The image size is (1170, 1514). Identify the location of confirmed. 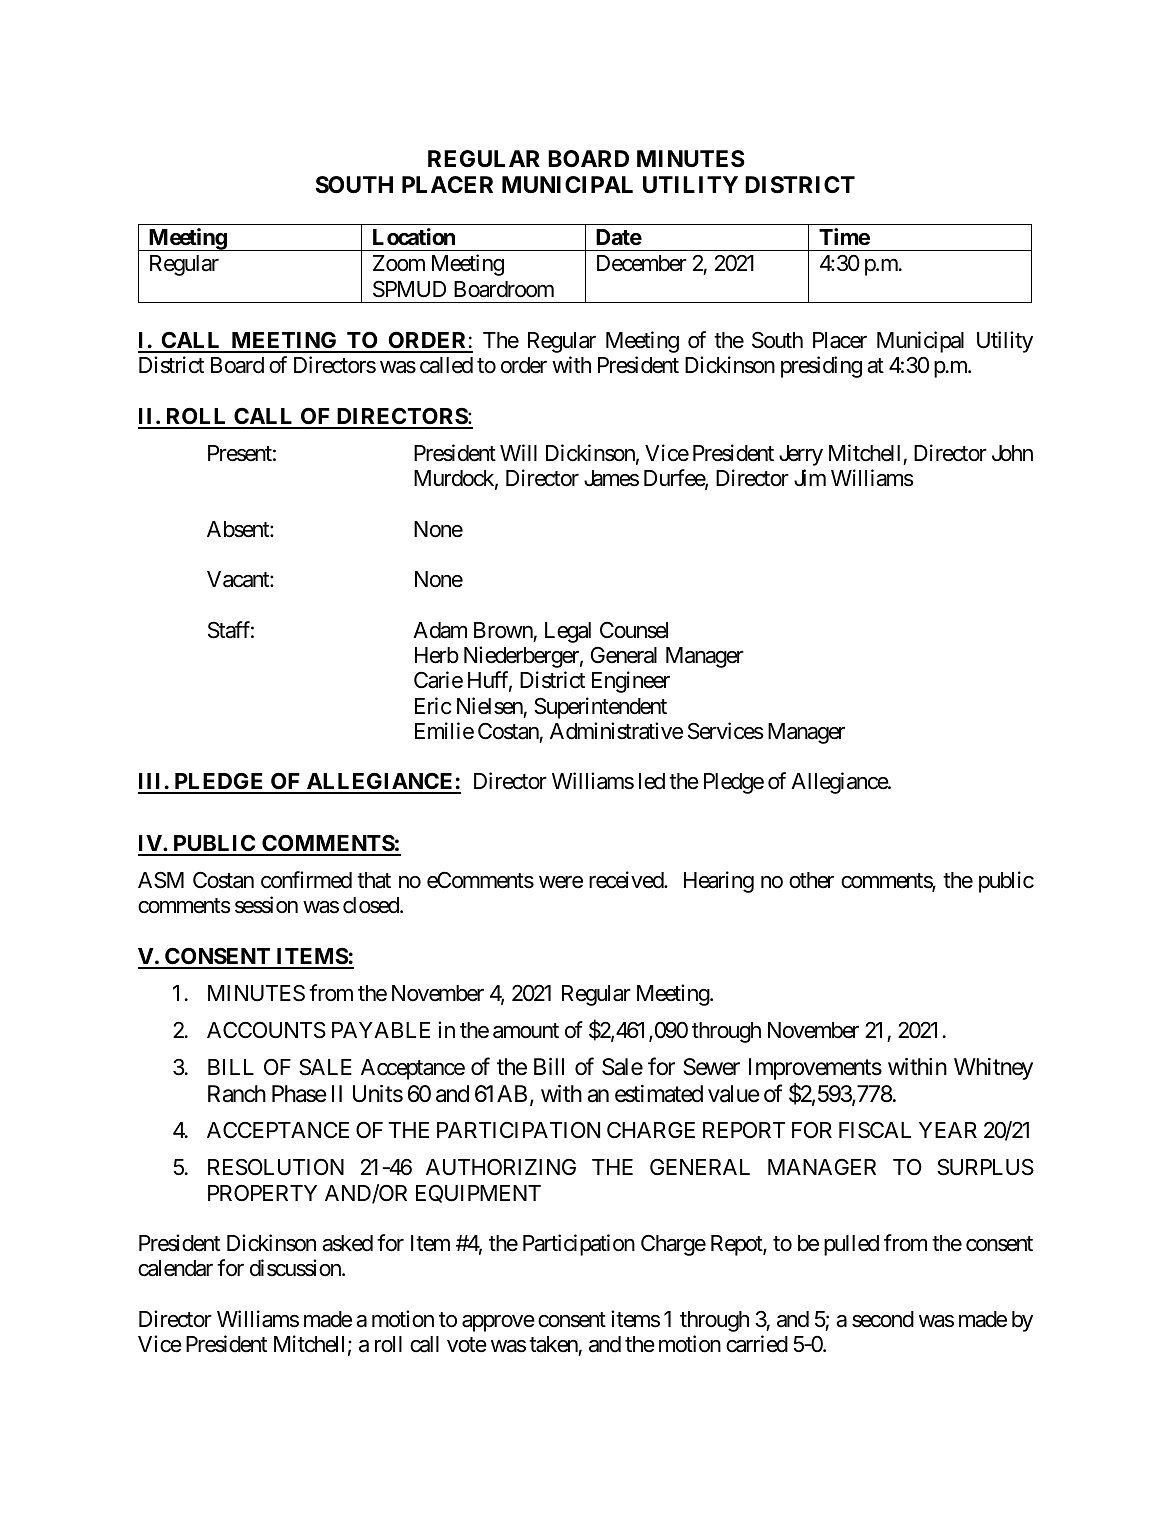
(306, 880).
